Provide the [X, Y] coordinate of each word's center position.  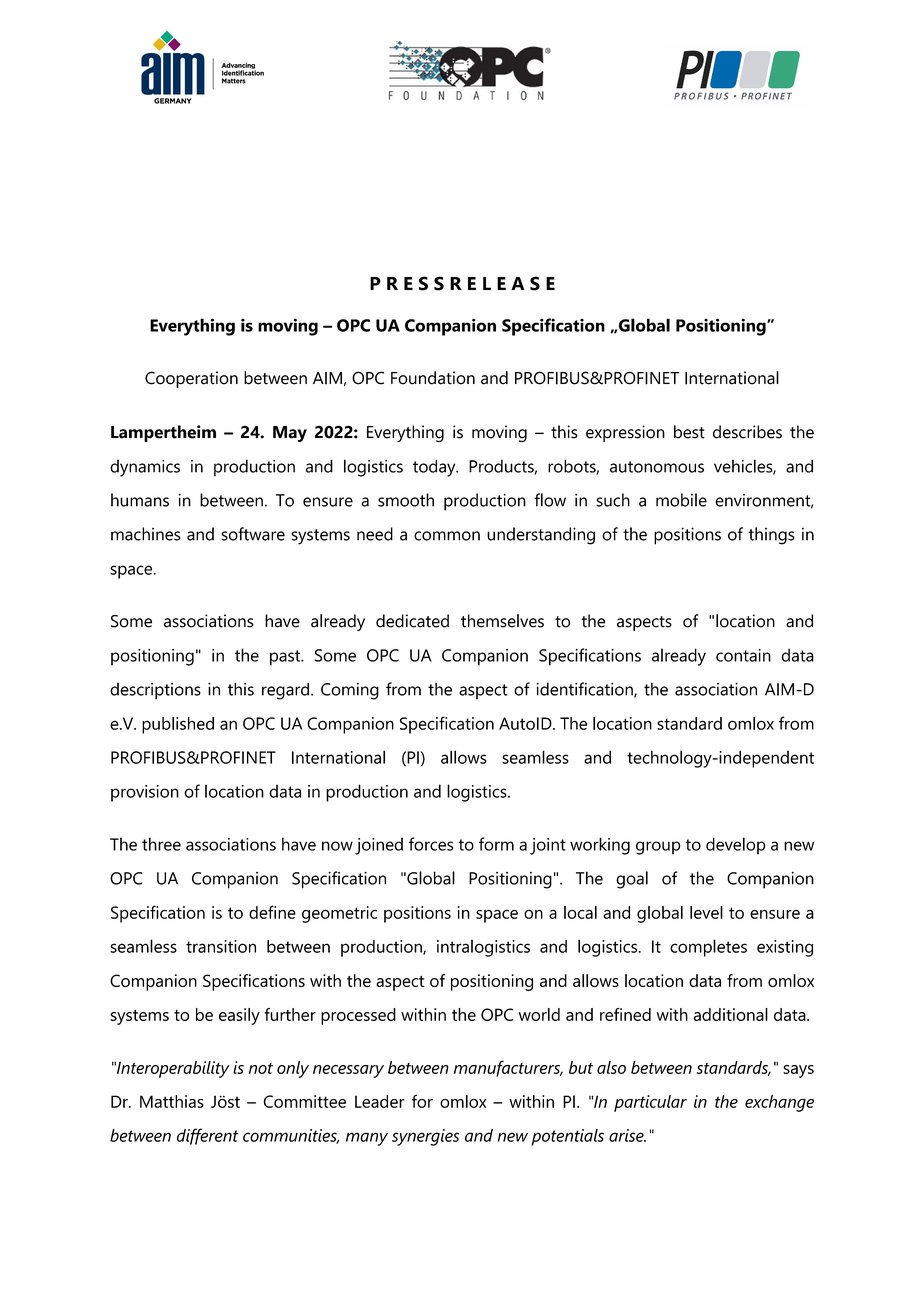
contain [743, 655]
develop [736, 846]
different [208, 1136]
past [286, 658]
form [496, 844]
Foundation [433, 378]
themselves [502, 621]
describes [747, 432]
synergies [426, 1137]
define [272, 912]
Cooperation [191, 379]
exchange [779, 1103]
